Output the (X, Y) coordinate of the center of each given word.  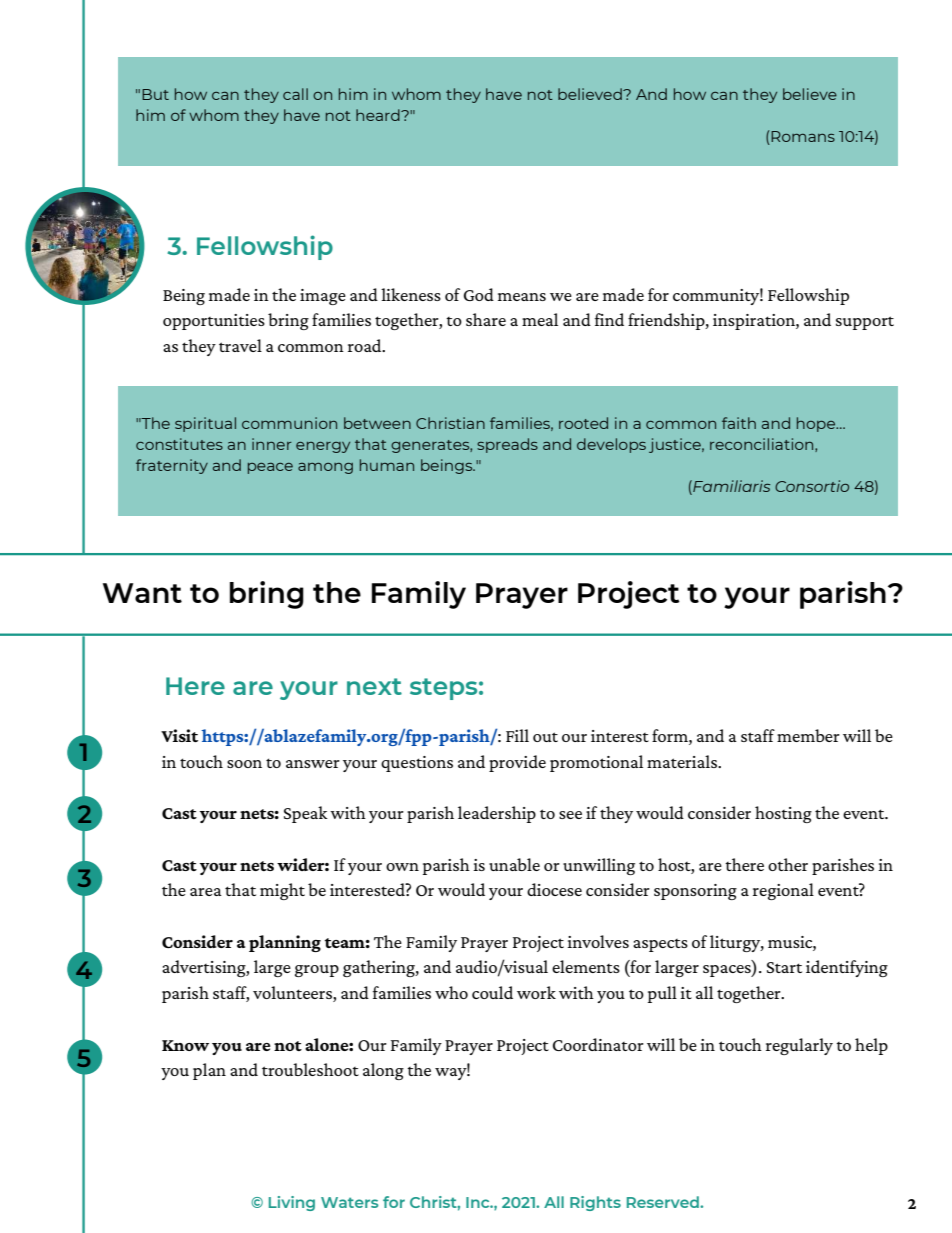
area (206, 892)
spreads (507, 445)
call (295, 94)
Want (142, 593)
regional (783, 891)
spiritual (205, 424)
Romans (803, 136)
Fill (517, 735)
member (808, 735)
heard (379, 115)
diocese (554, 889)
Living (292, 1203)
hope (817, 424)
